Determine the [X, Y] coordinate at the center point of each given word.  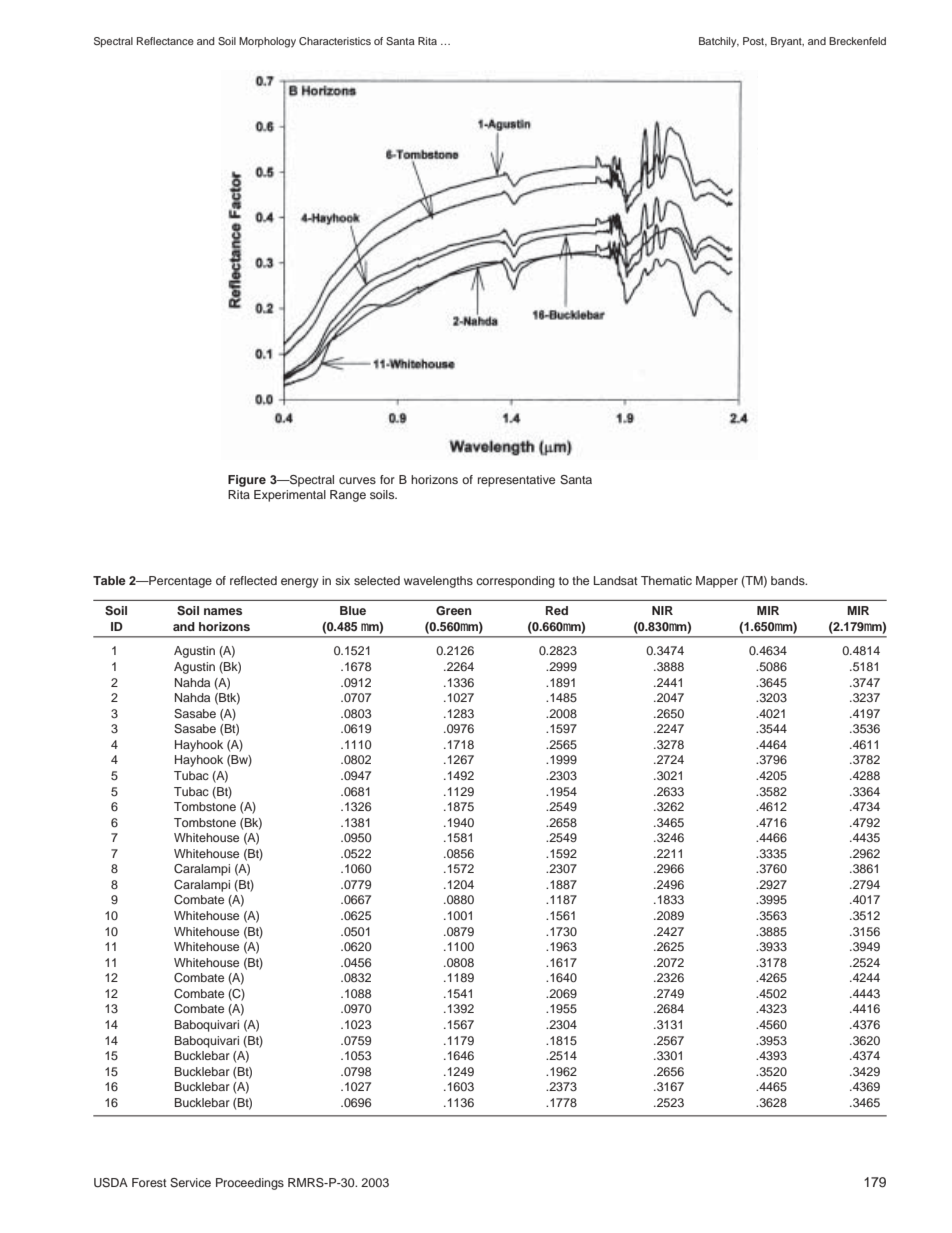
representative [516, 481]
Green [454, 610]
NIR [662, 610]
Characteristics [335, 41]
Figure [247, 481]
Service [190, 1183]
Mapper [717, 582]
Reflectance [165, 41]
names [223, 611]
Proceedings [250, 1184]
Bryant [787, 42]
